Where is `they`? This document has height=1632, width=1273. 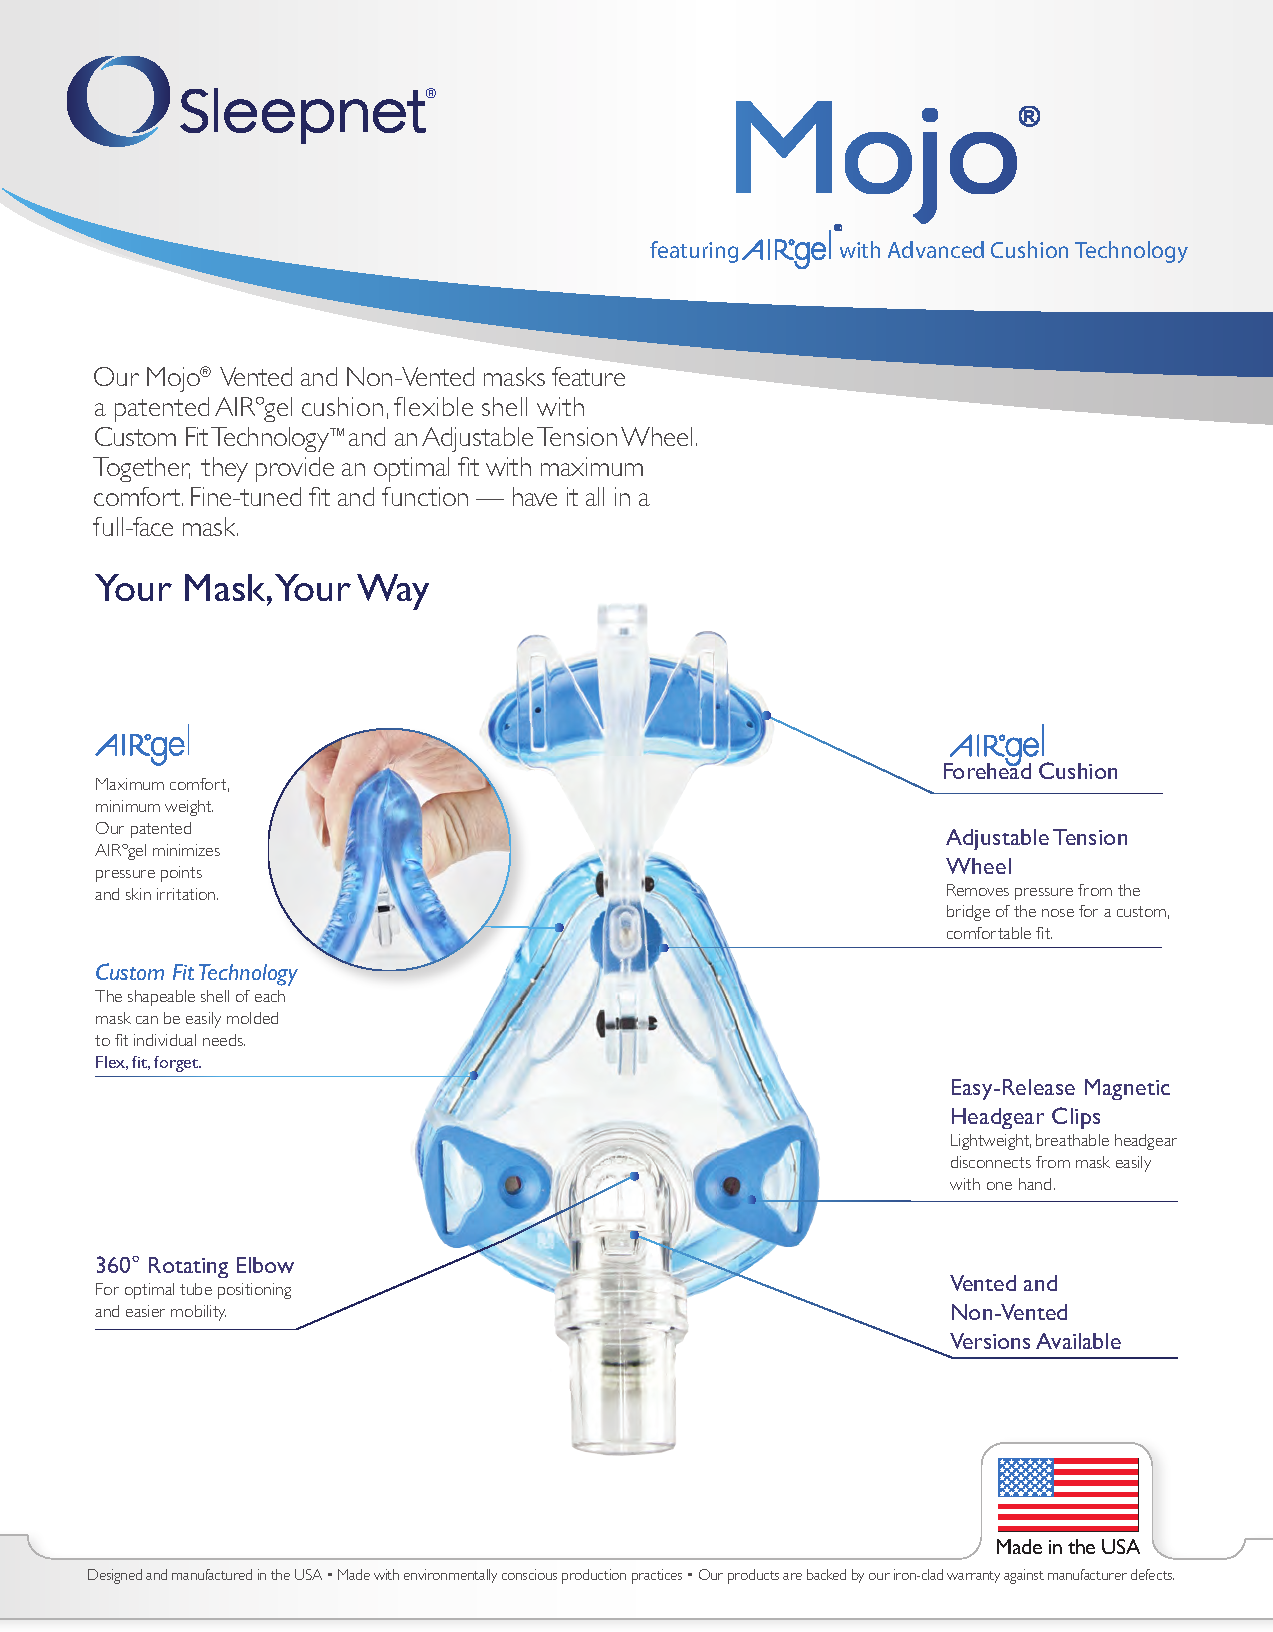 they is located at coordinates (224, 469).
